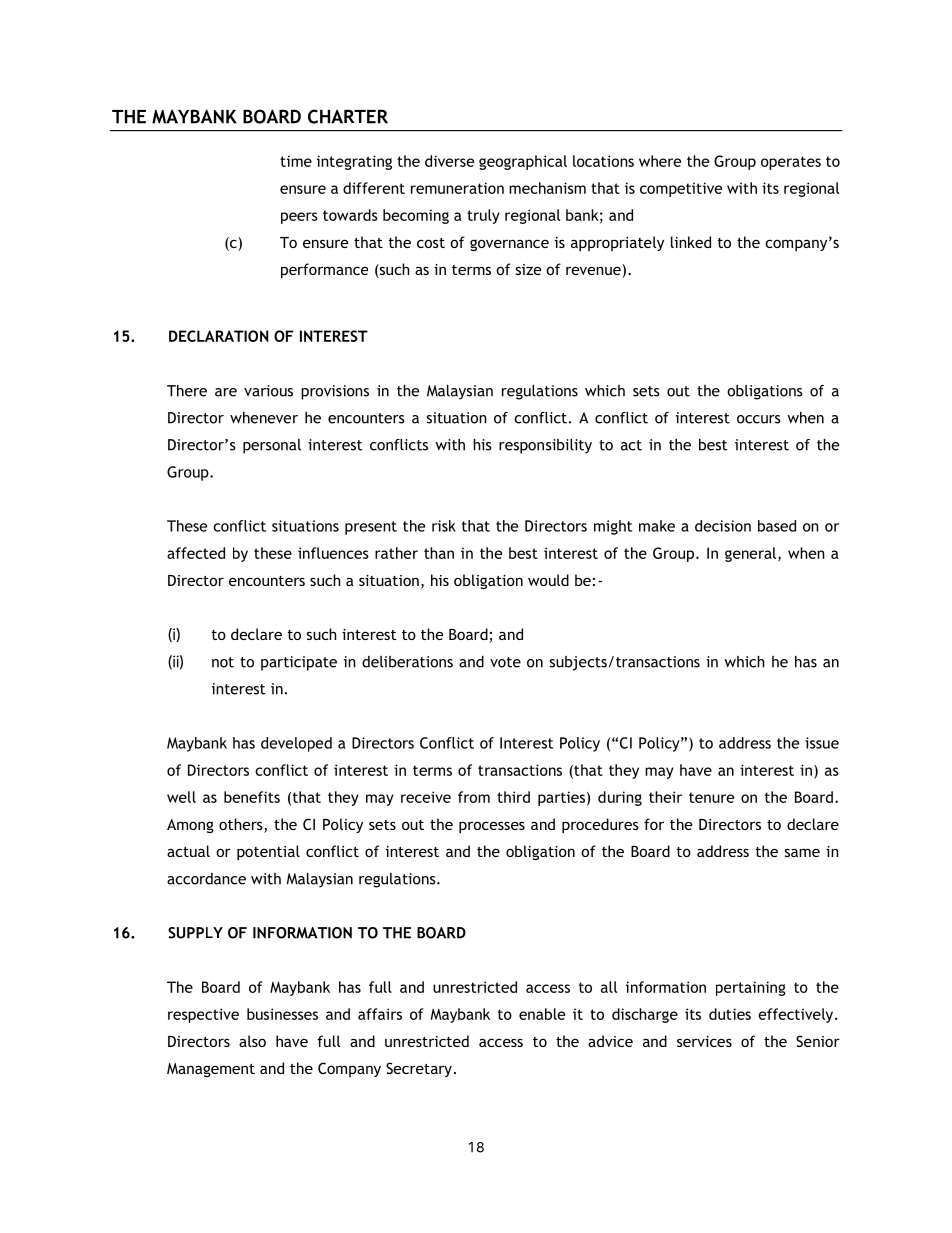 Image resolution: width=952 pixels, height=1233 pixels. What do you see at coordinates (196, 553) in the screenshot?
I see `affected` at bounding box center [196, 553].
